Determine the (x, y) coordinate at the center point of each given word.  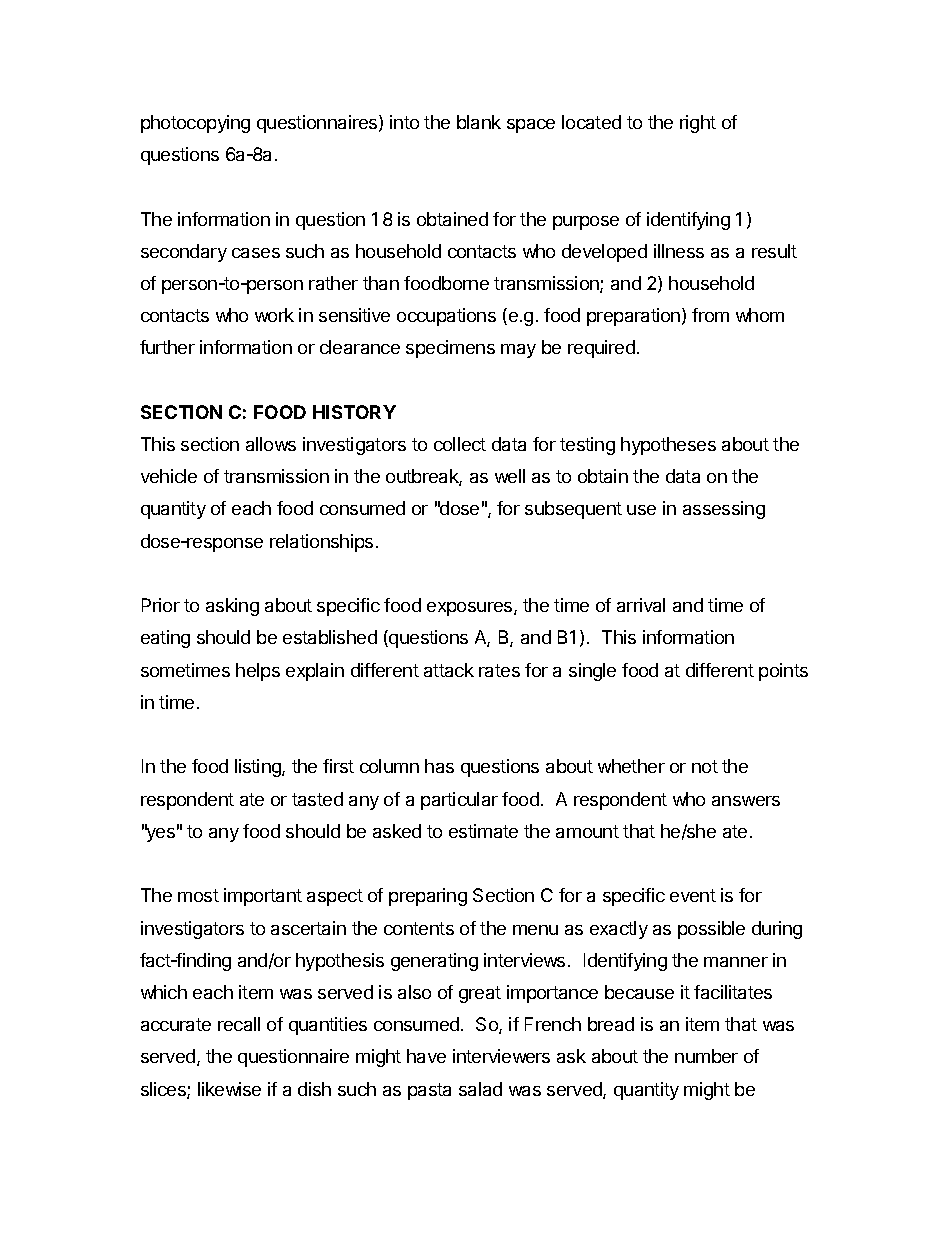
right (698, 124)
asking (232, 607)
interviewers (501, 1056)
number (706, 1056)
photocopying (195, 124)
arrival (641, 605)
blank (479, 122)
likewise (229, 1089)
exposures (471, 609)
